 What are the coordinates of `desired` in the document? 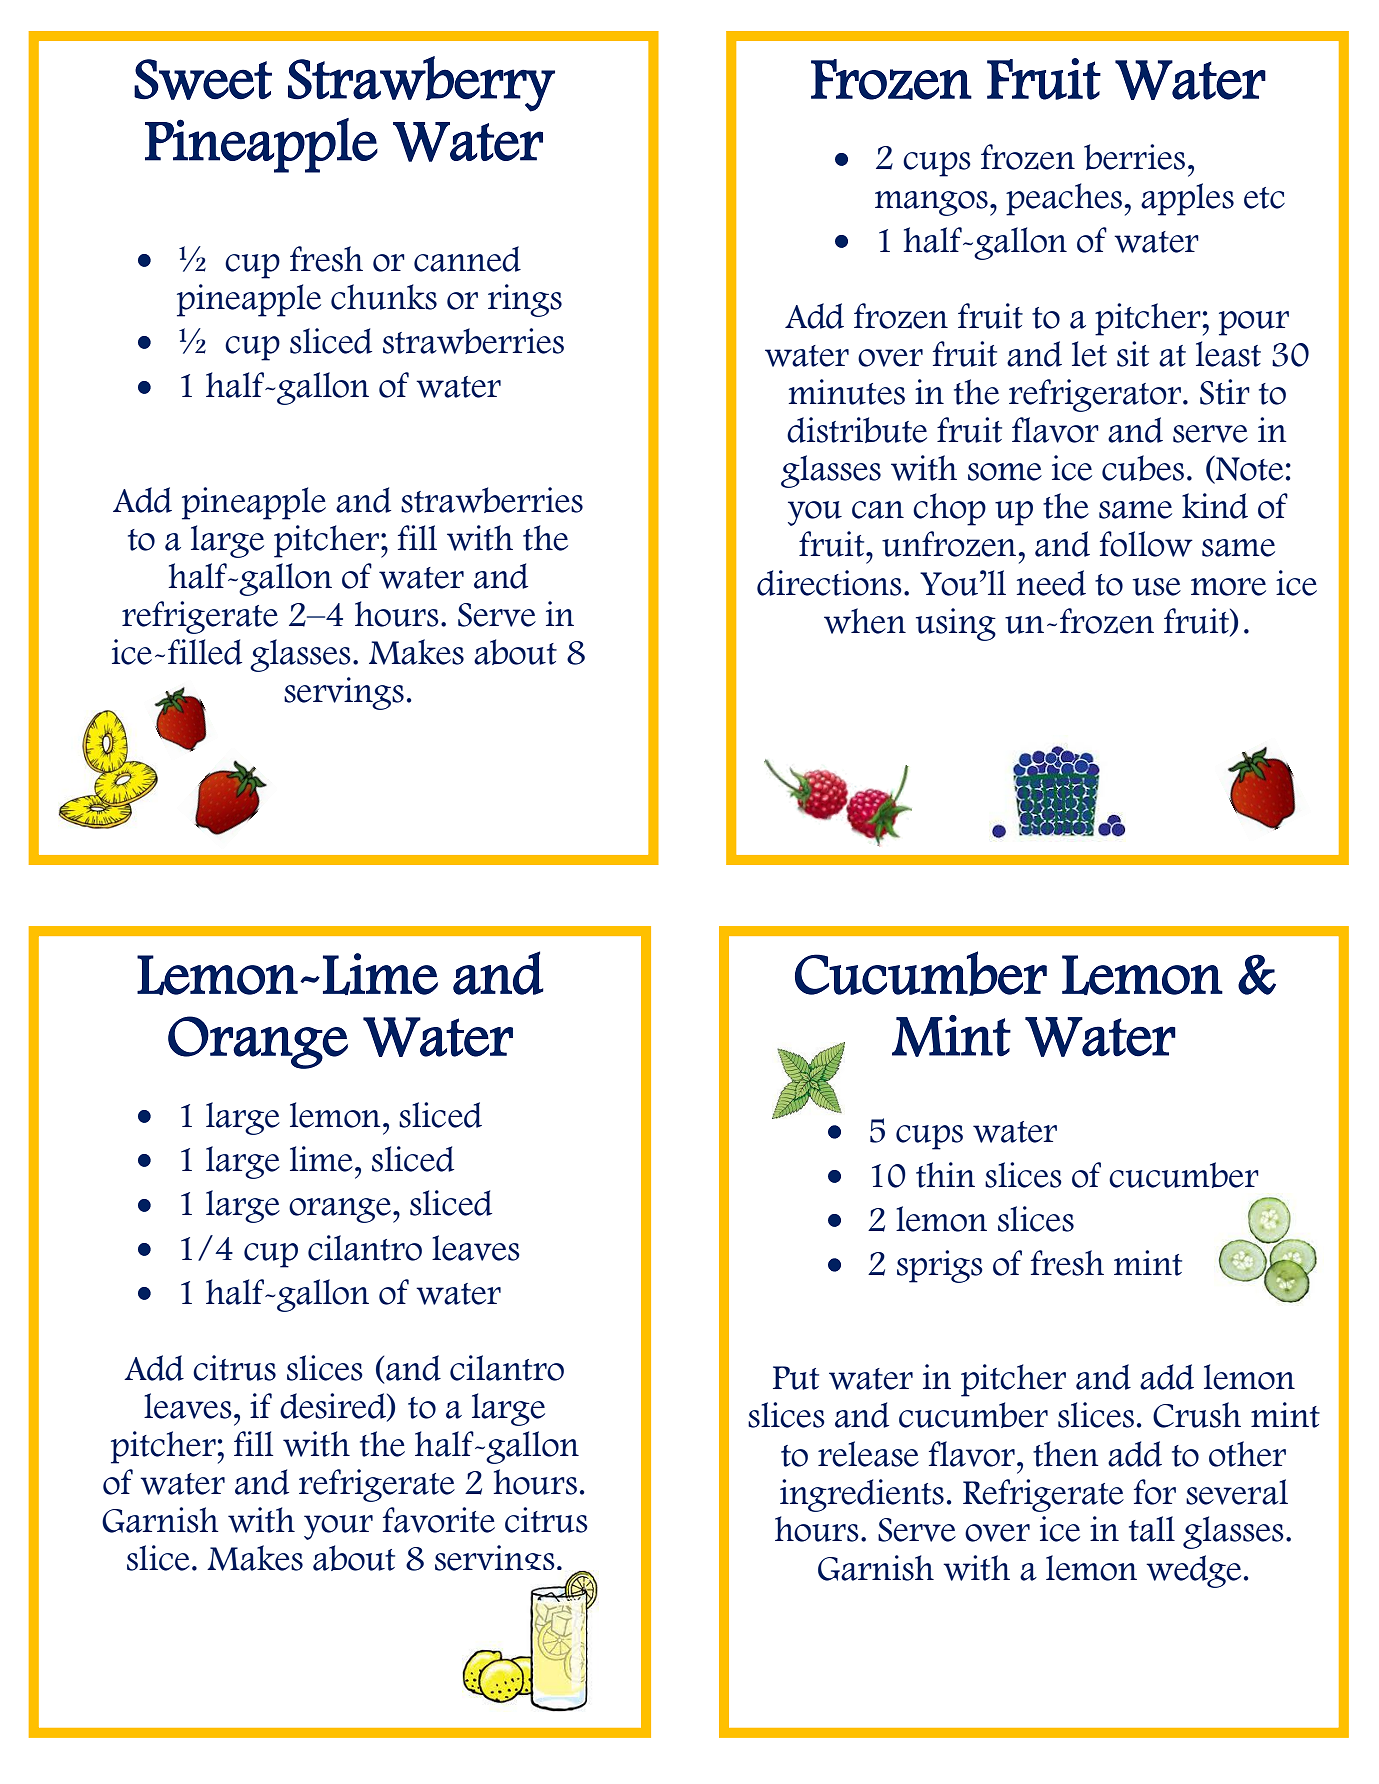 It's located at (334, 1407).
